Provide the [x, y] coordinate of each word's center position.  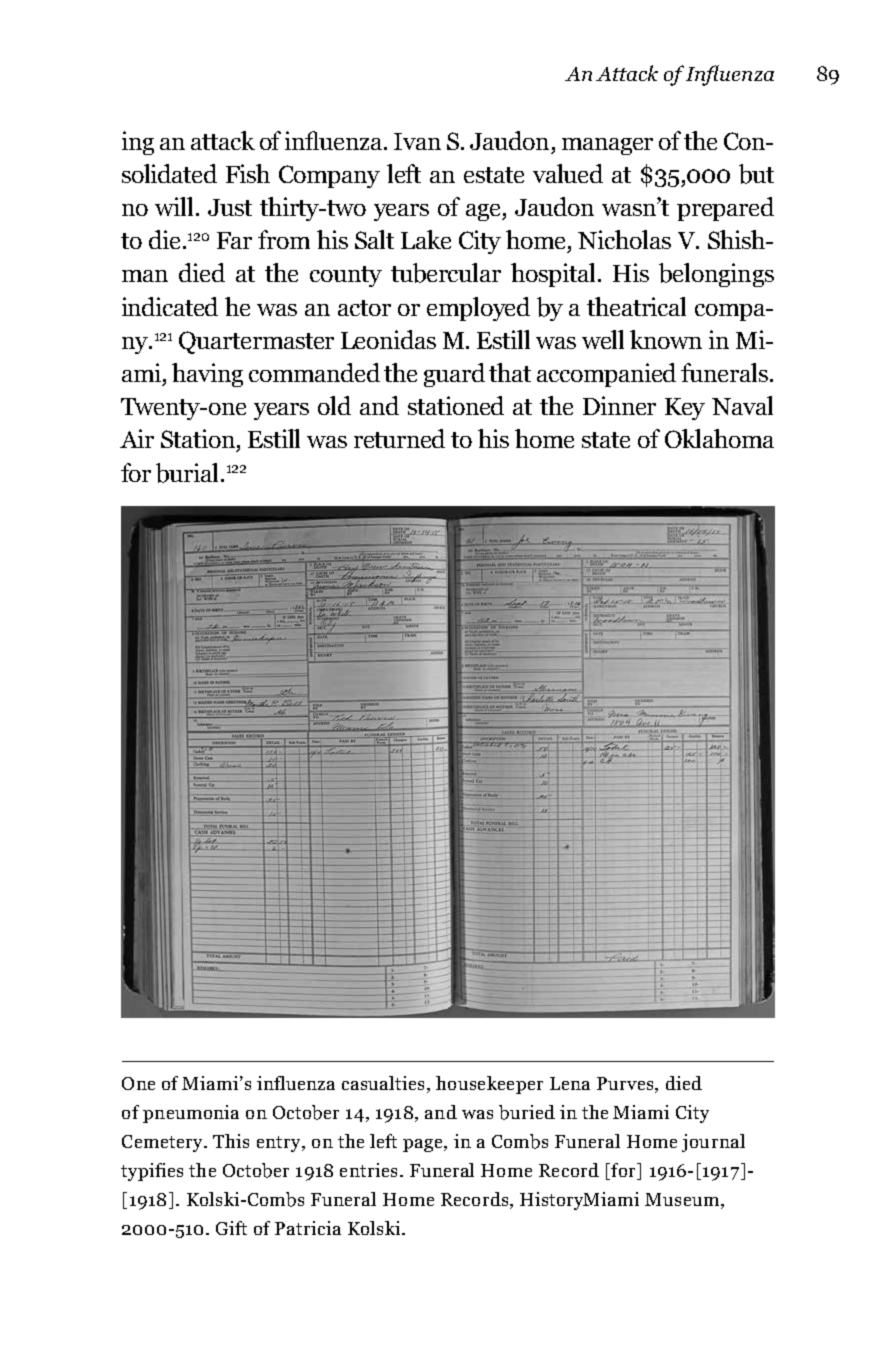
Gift [231, 1228]
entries [368, 1170]
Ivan [417, 141]
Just [230, 207]
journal [713, 1143]
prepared [725, 209]
